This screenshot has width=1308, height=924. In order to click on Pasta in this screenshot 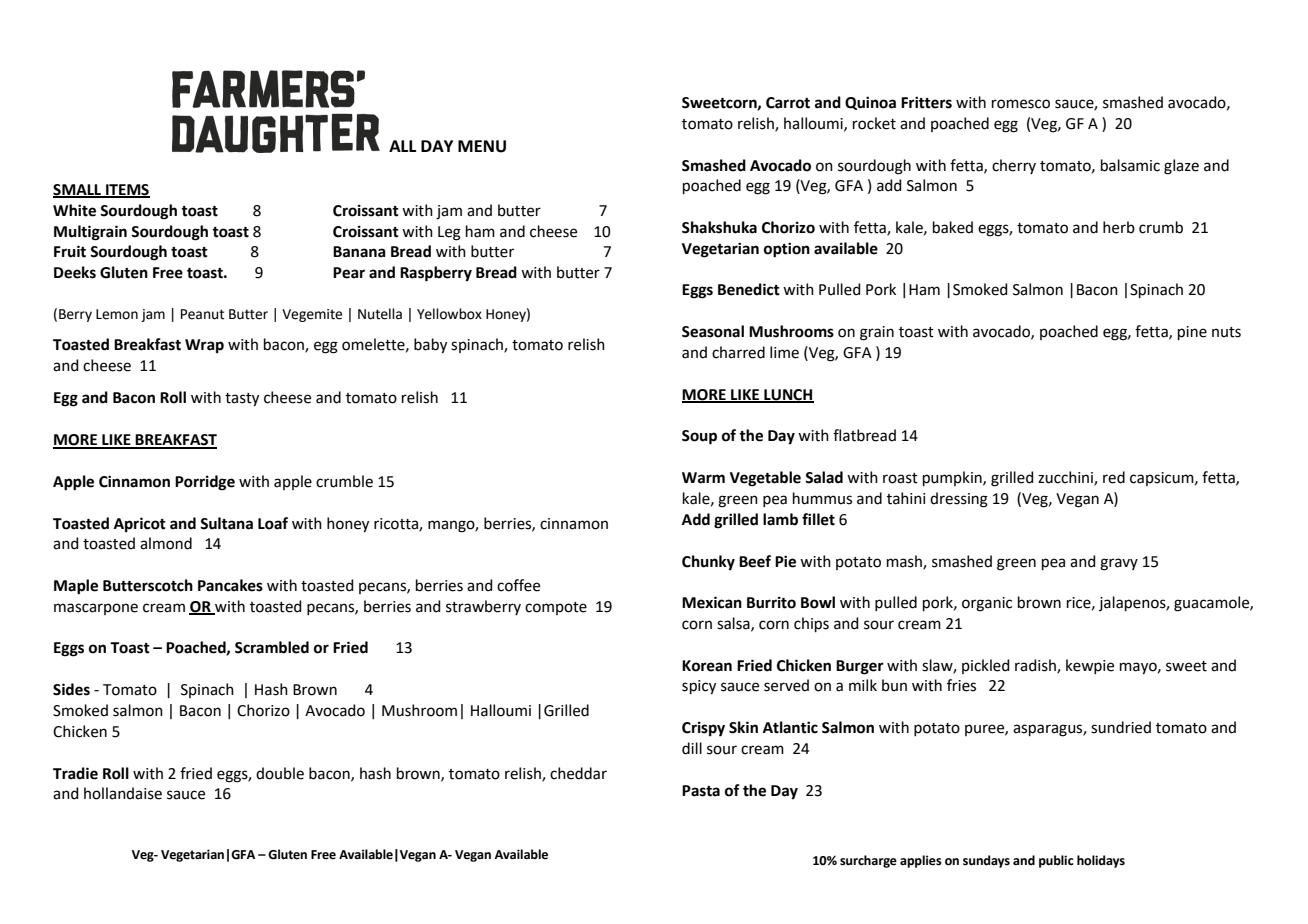, I will do `click(701, 791)`.
